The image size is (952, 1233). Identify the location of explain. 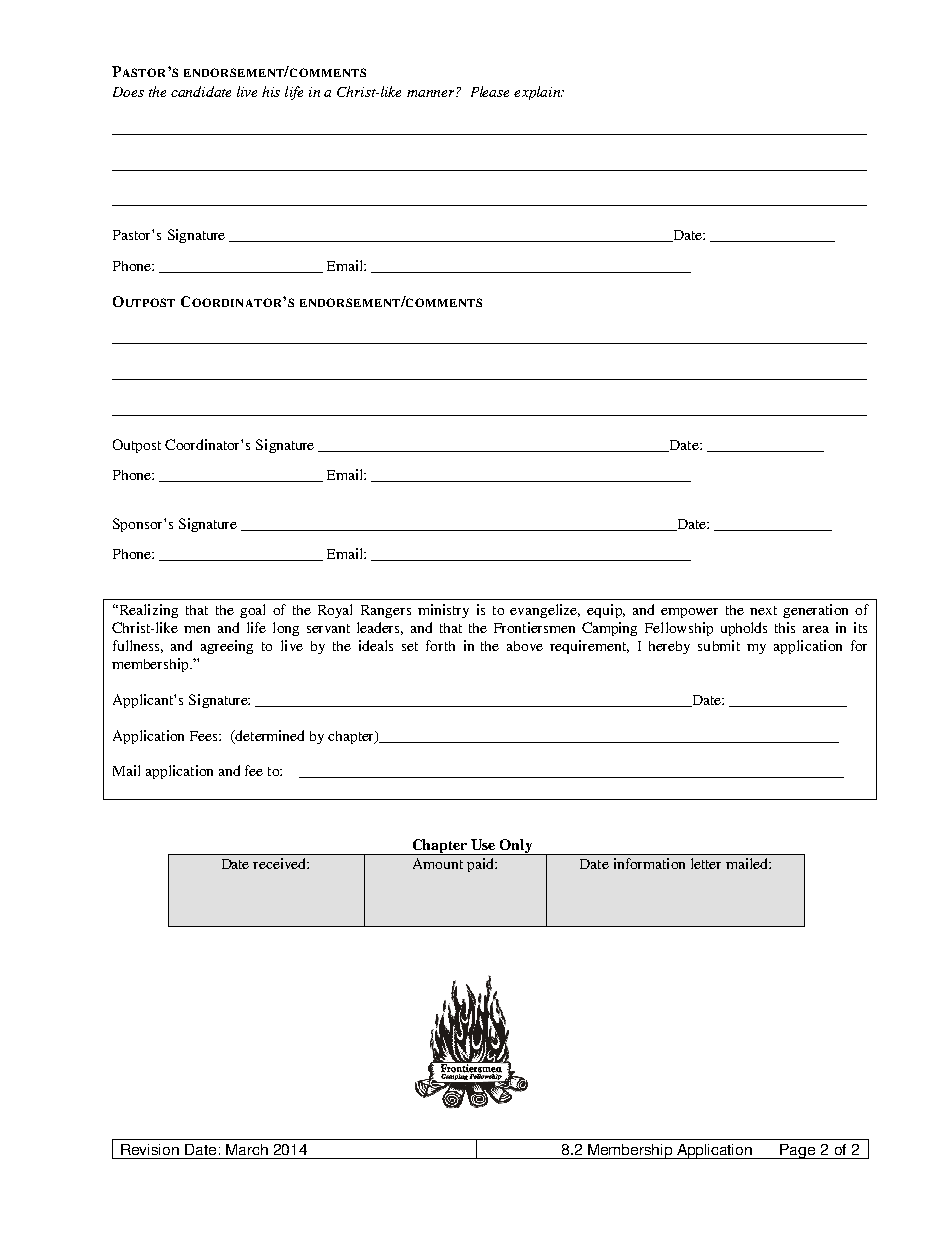
(538, 93).
